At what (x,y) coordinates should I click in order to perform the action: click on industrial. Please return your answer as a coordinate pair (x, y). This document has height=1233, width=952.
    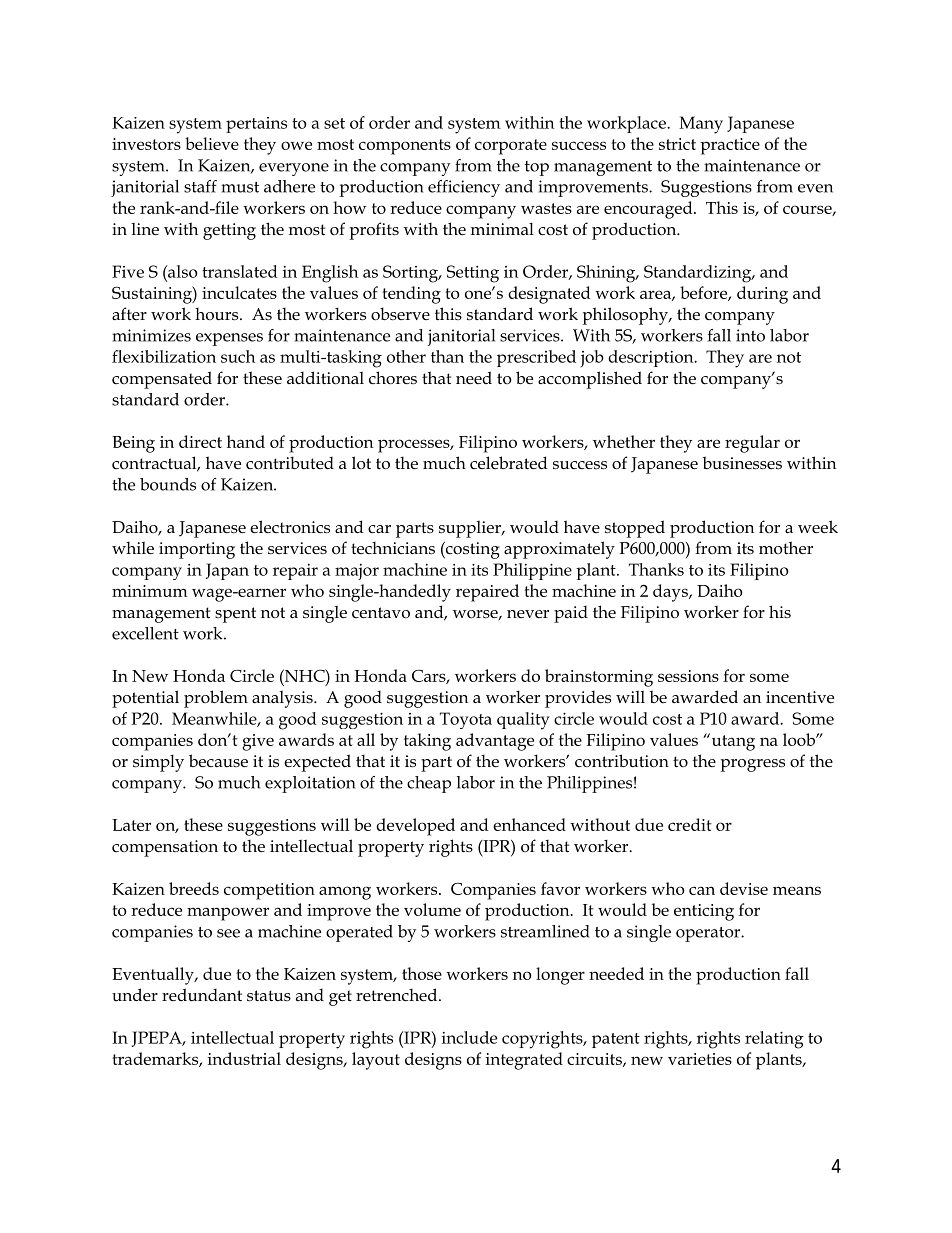
    Looking at the image, I should click on (244, 1058).
